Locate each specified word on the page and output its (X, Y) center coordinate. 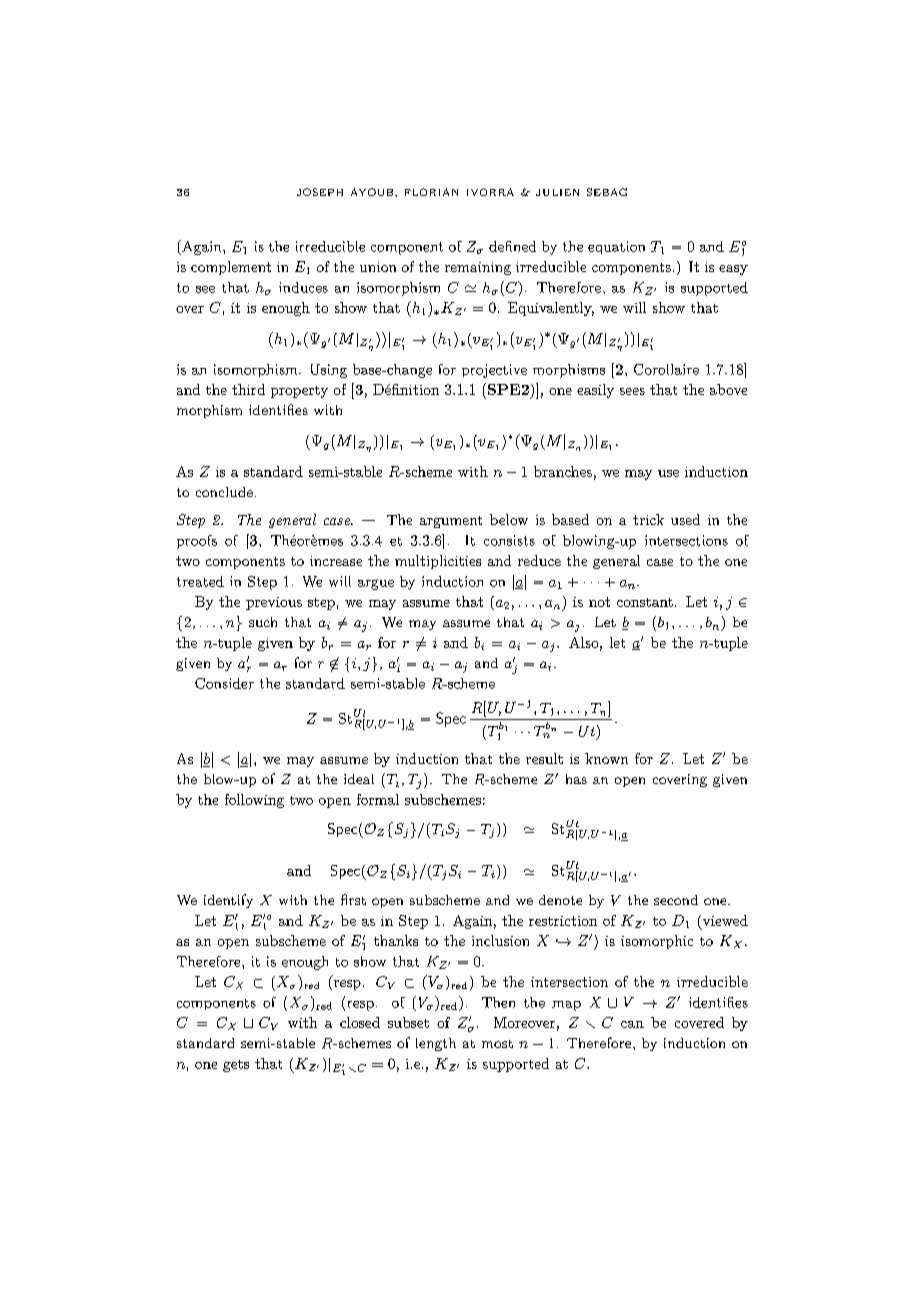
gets (236, 1066)
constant (645, 602)
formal (378, 799)
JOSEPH (320, 192)
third (248, 389)
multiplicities (438, 562)
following (254, 801)
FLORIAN (431, 192)
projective (494, 371)
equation (616, 247)
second (676, 900)
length (436, 1044)
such (263, 622)
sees (632, 391)
